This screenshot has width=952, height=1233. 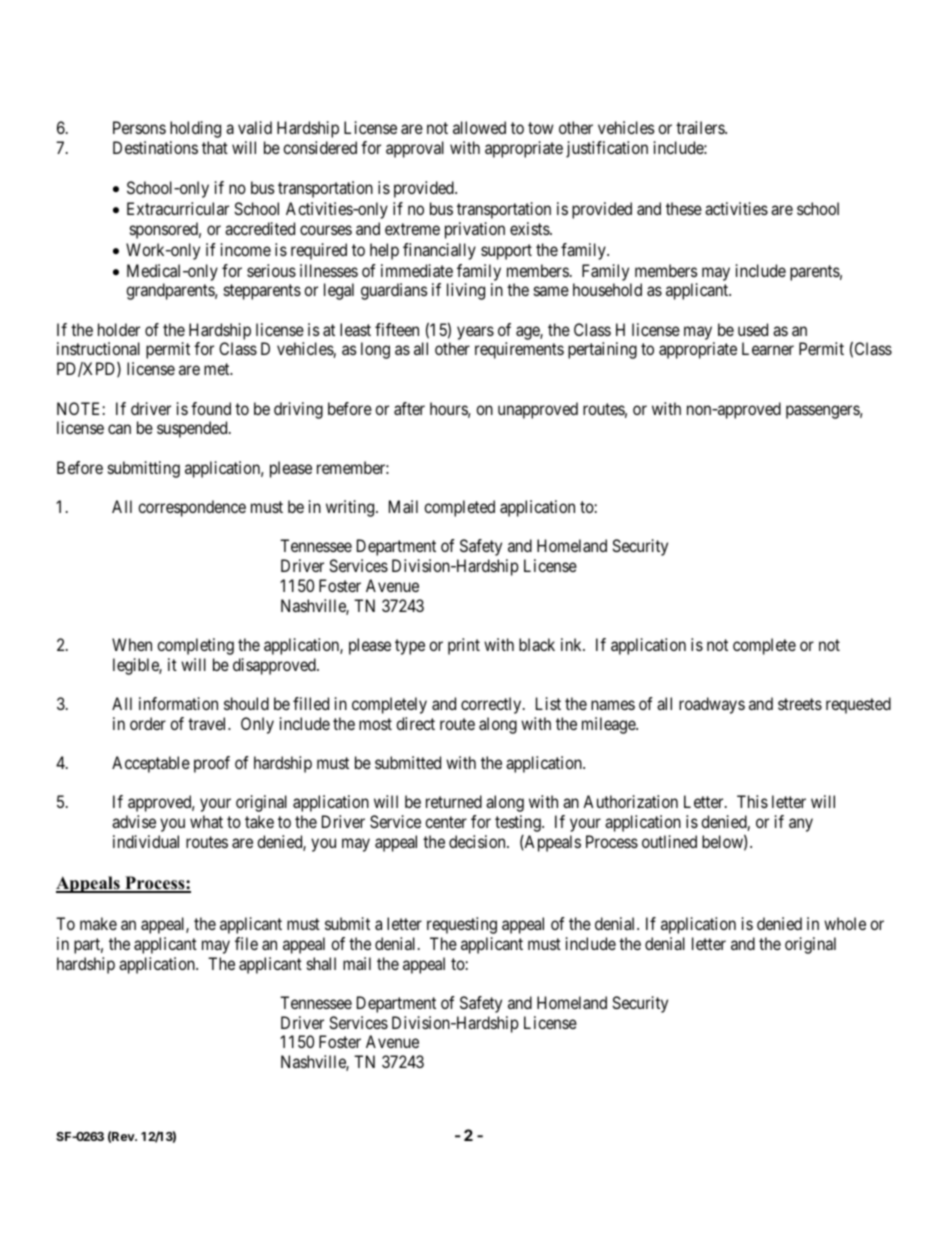 I want to click on that, so click(x=215, y=147).
